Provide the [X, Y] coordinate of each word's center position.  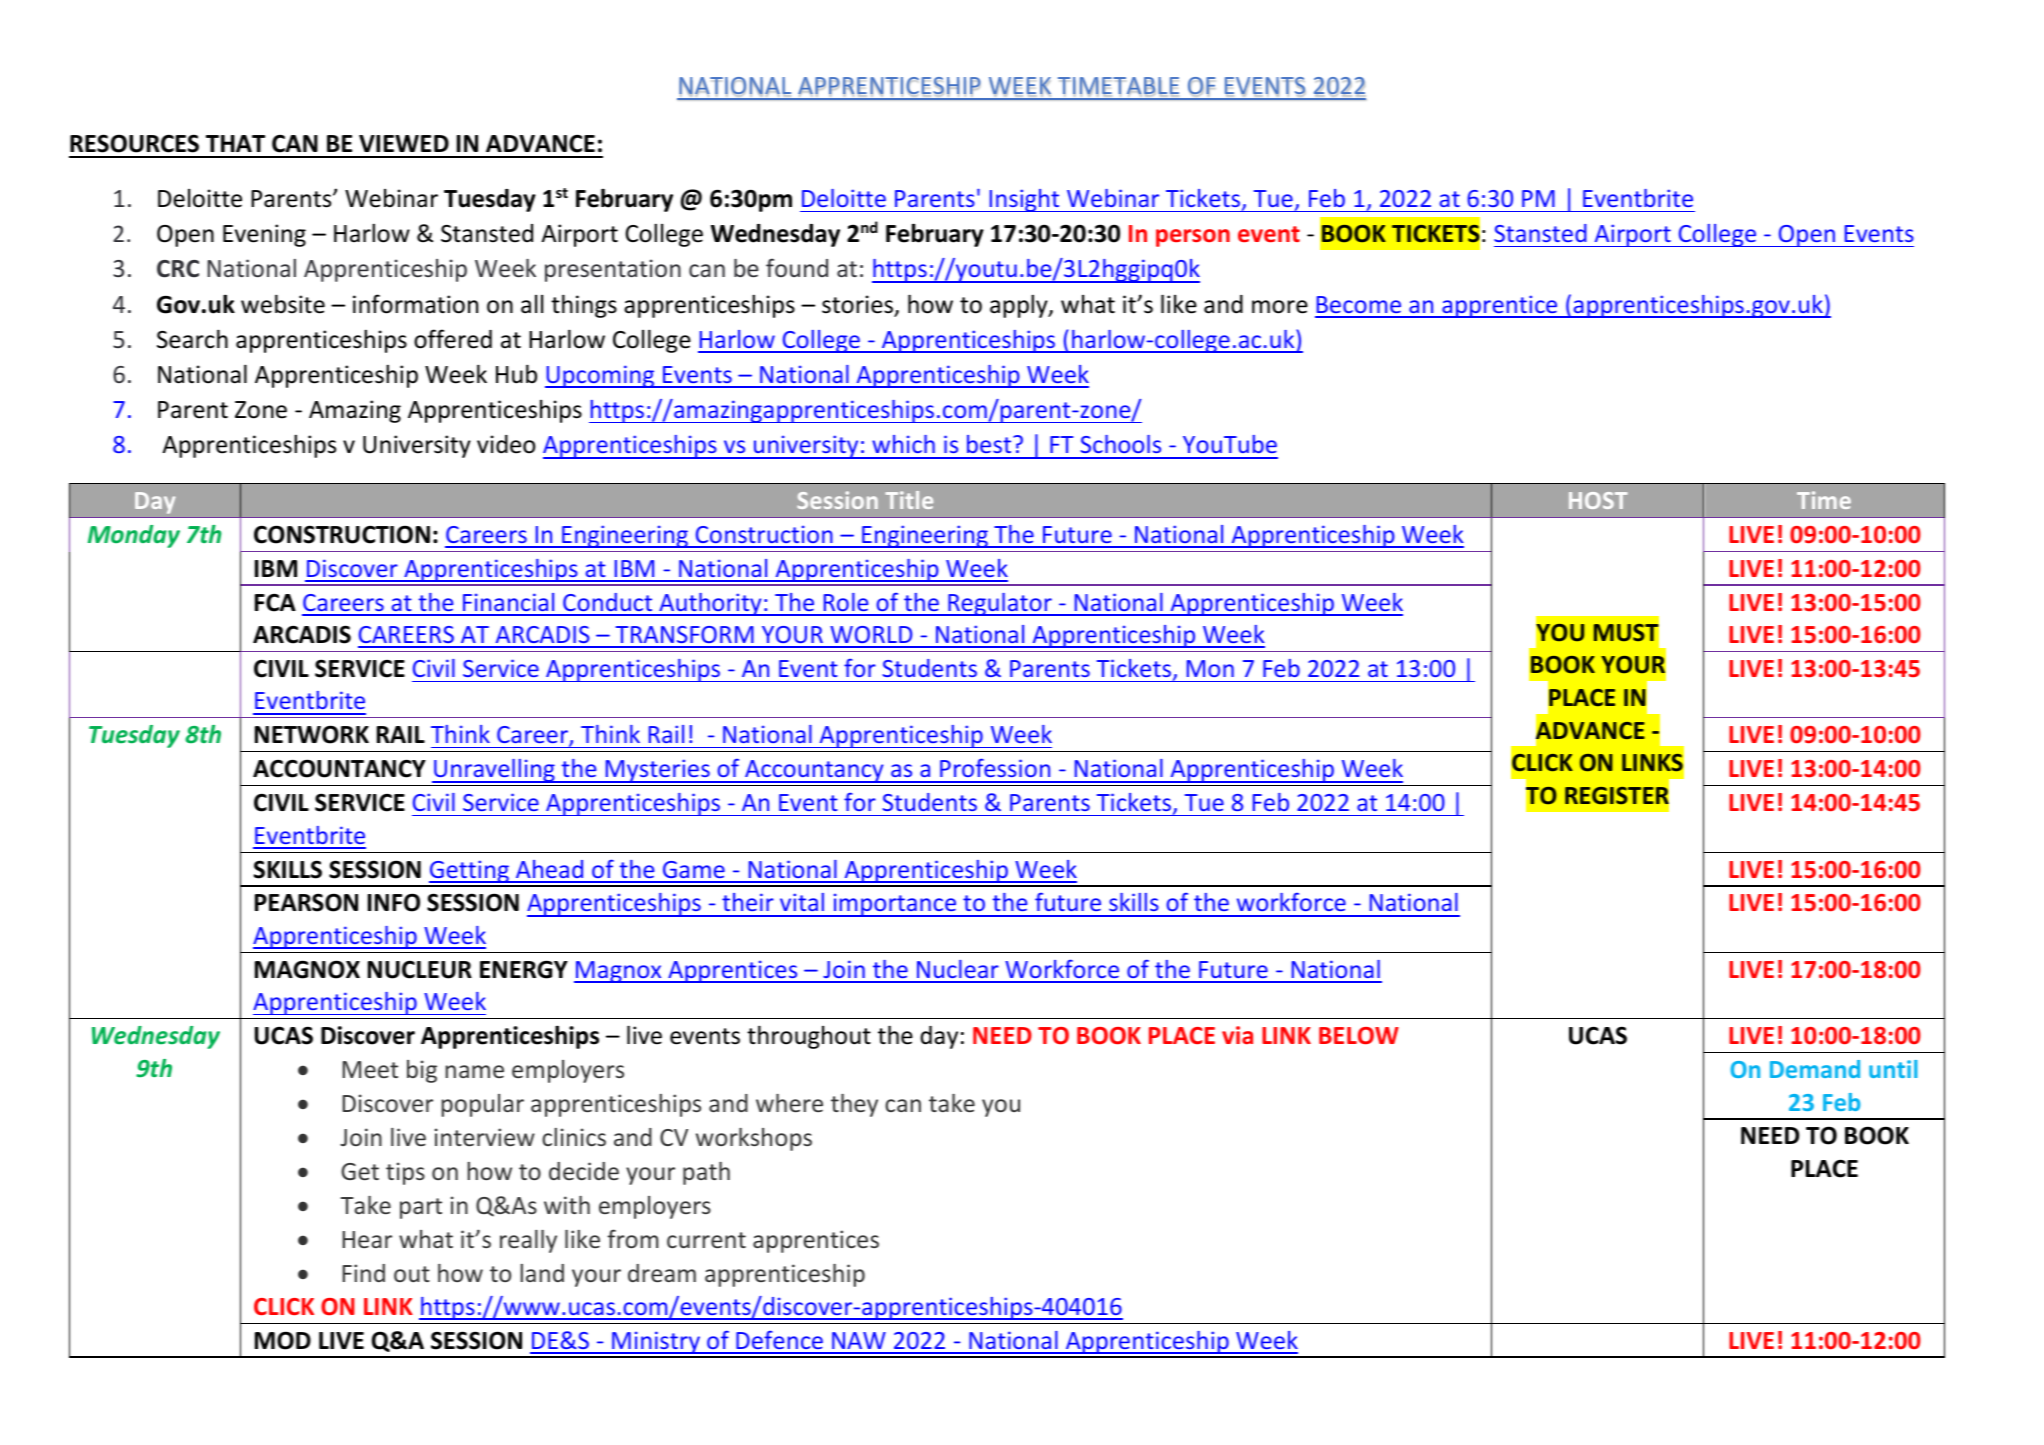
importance [895, 905]
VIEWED [404, 143]
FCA [275, 602]
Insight [1024, 200]
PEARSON [306, 902]
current [706, 1240]
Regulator [1000, 604]
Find [363, 1273]
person [1193, 238]
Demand [1815, 1069]
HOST [1598, 500]
